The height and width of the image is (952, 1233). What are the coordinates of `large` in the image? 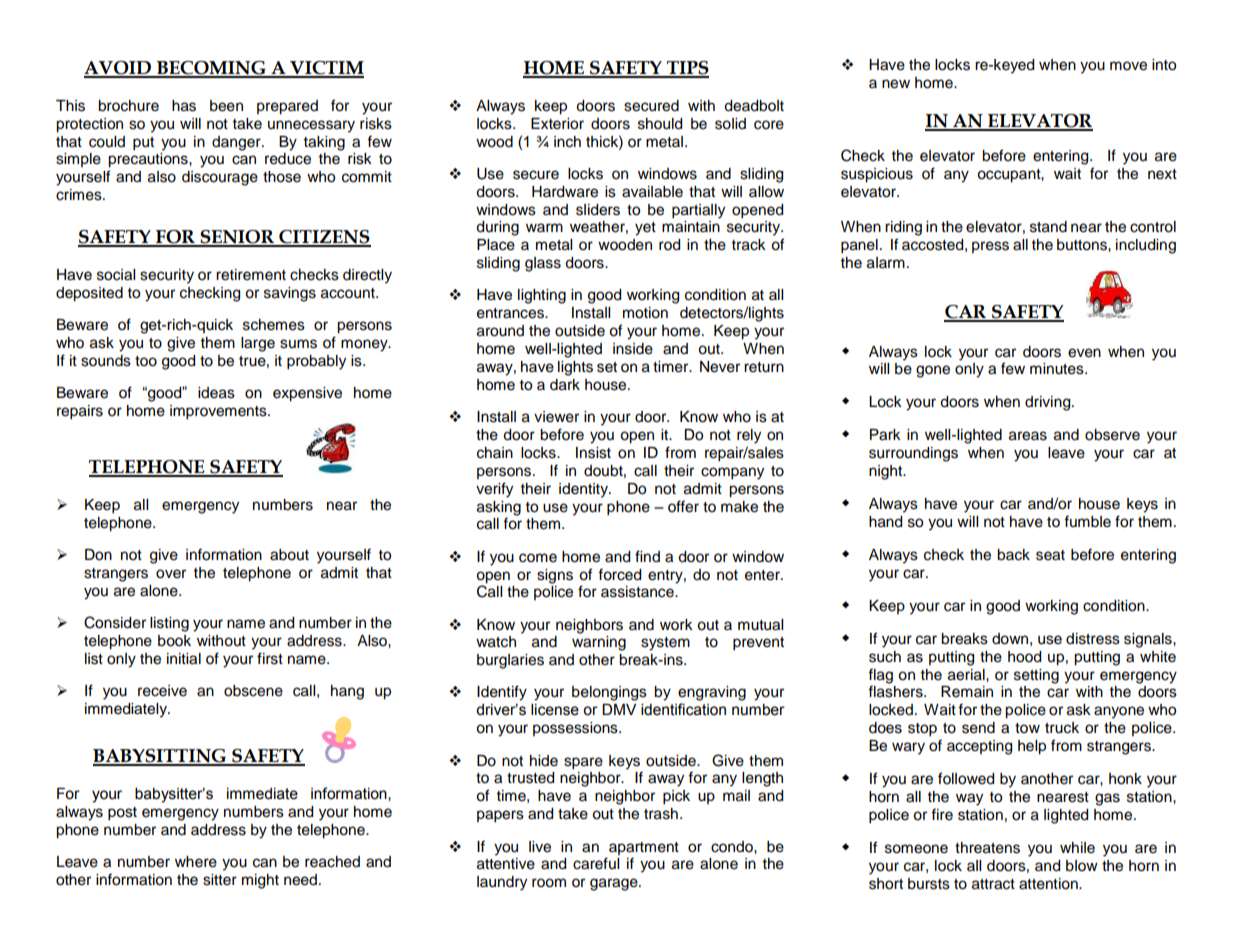 It's located at (258, 344).
